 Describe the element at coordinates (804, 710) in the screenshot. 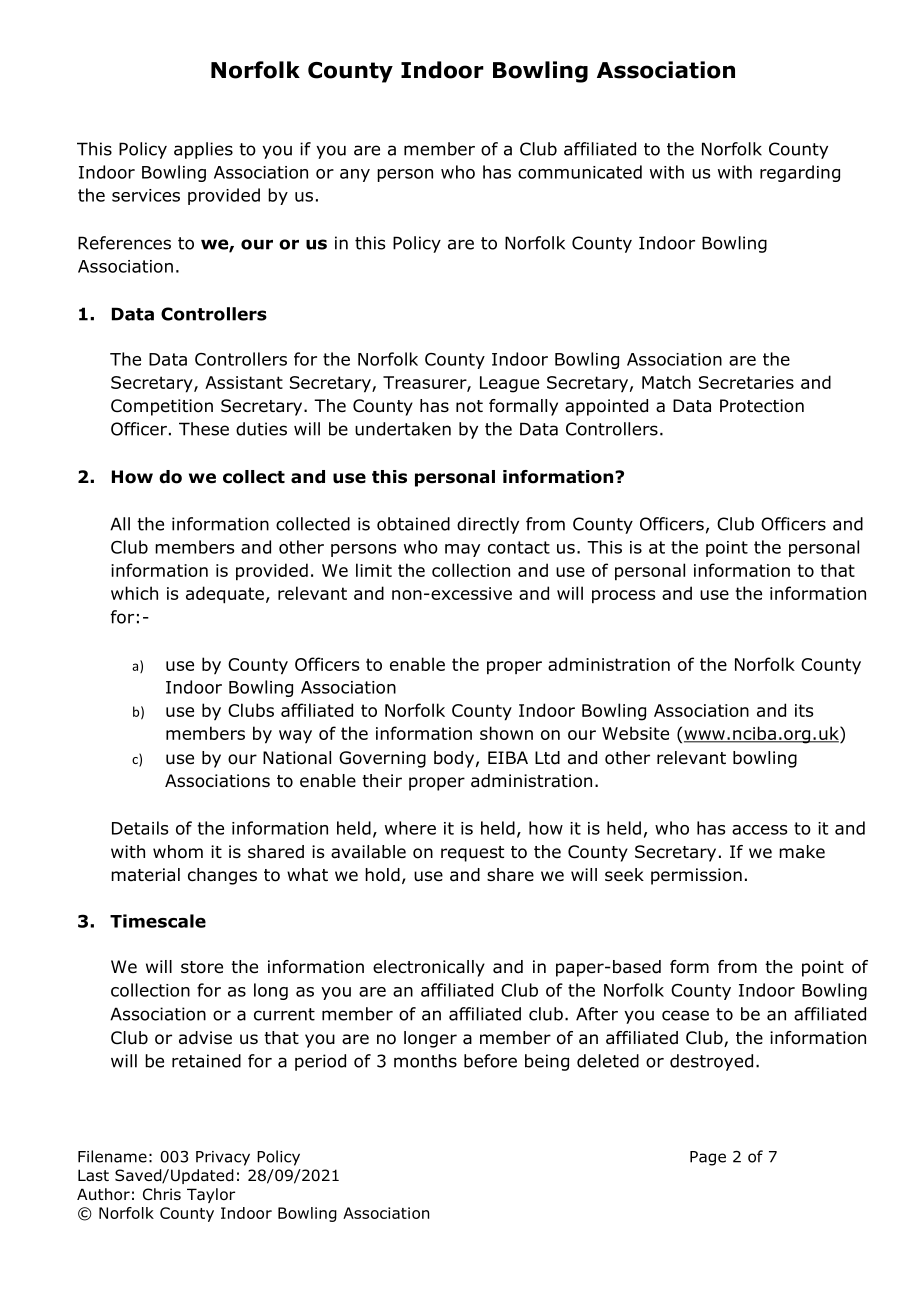

I see `its` at that location.
